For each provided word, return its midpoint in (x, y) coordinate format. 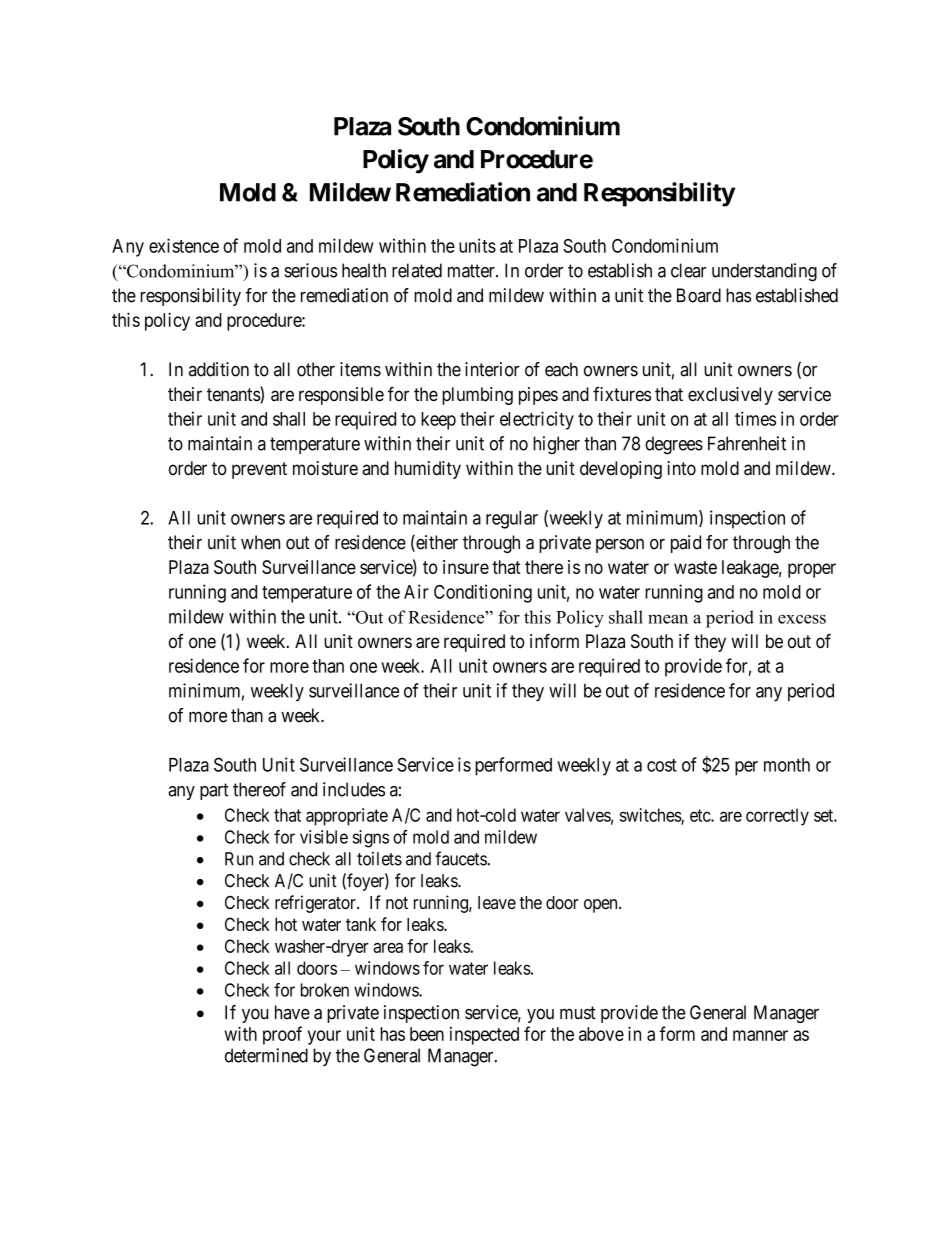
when (260, 542)
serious (310, 270)
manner (760, 1035)
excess (802, 619)
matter (472, 271)
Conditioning (483, 593)
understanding (764, 272)
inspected (484, 1036)
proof (282, 1035)
